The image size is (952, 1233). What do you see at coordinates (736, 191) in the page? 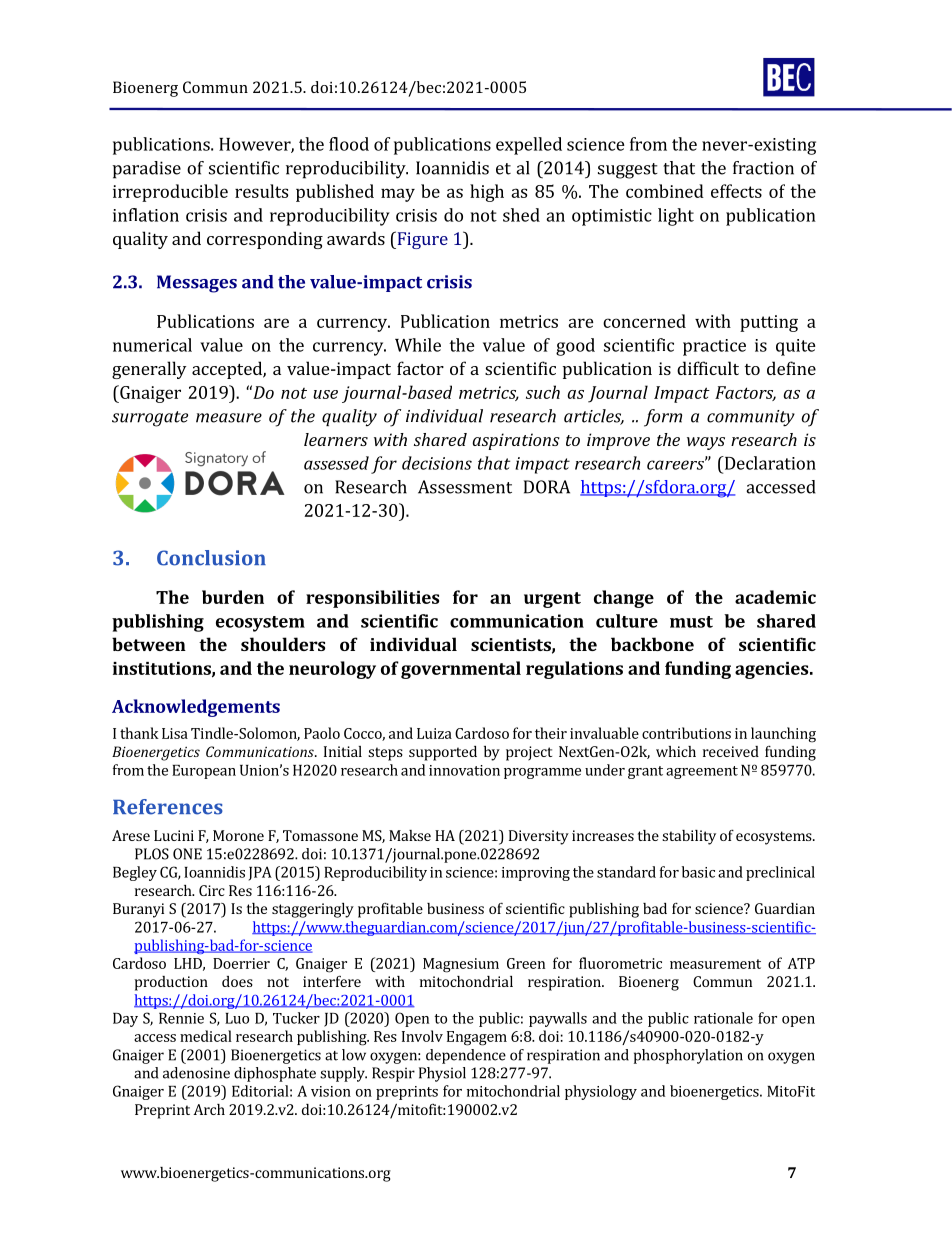
I see `effects` at bounding box center [736, 191].
